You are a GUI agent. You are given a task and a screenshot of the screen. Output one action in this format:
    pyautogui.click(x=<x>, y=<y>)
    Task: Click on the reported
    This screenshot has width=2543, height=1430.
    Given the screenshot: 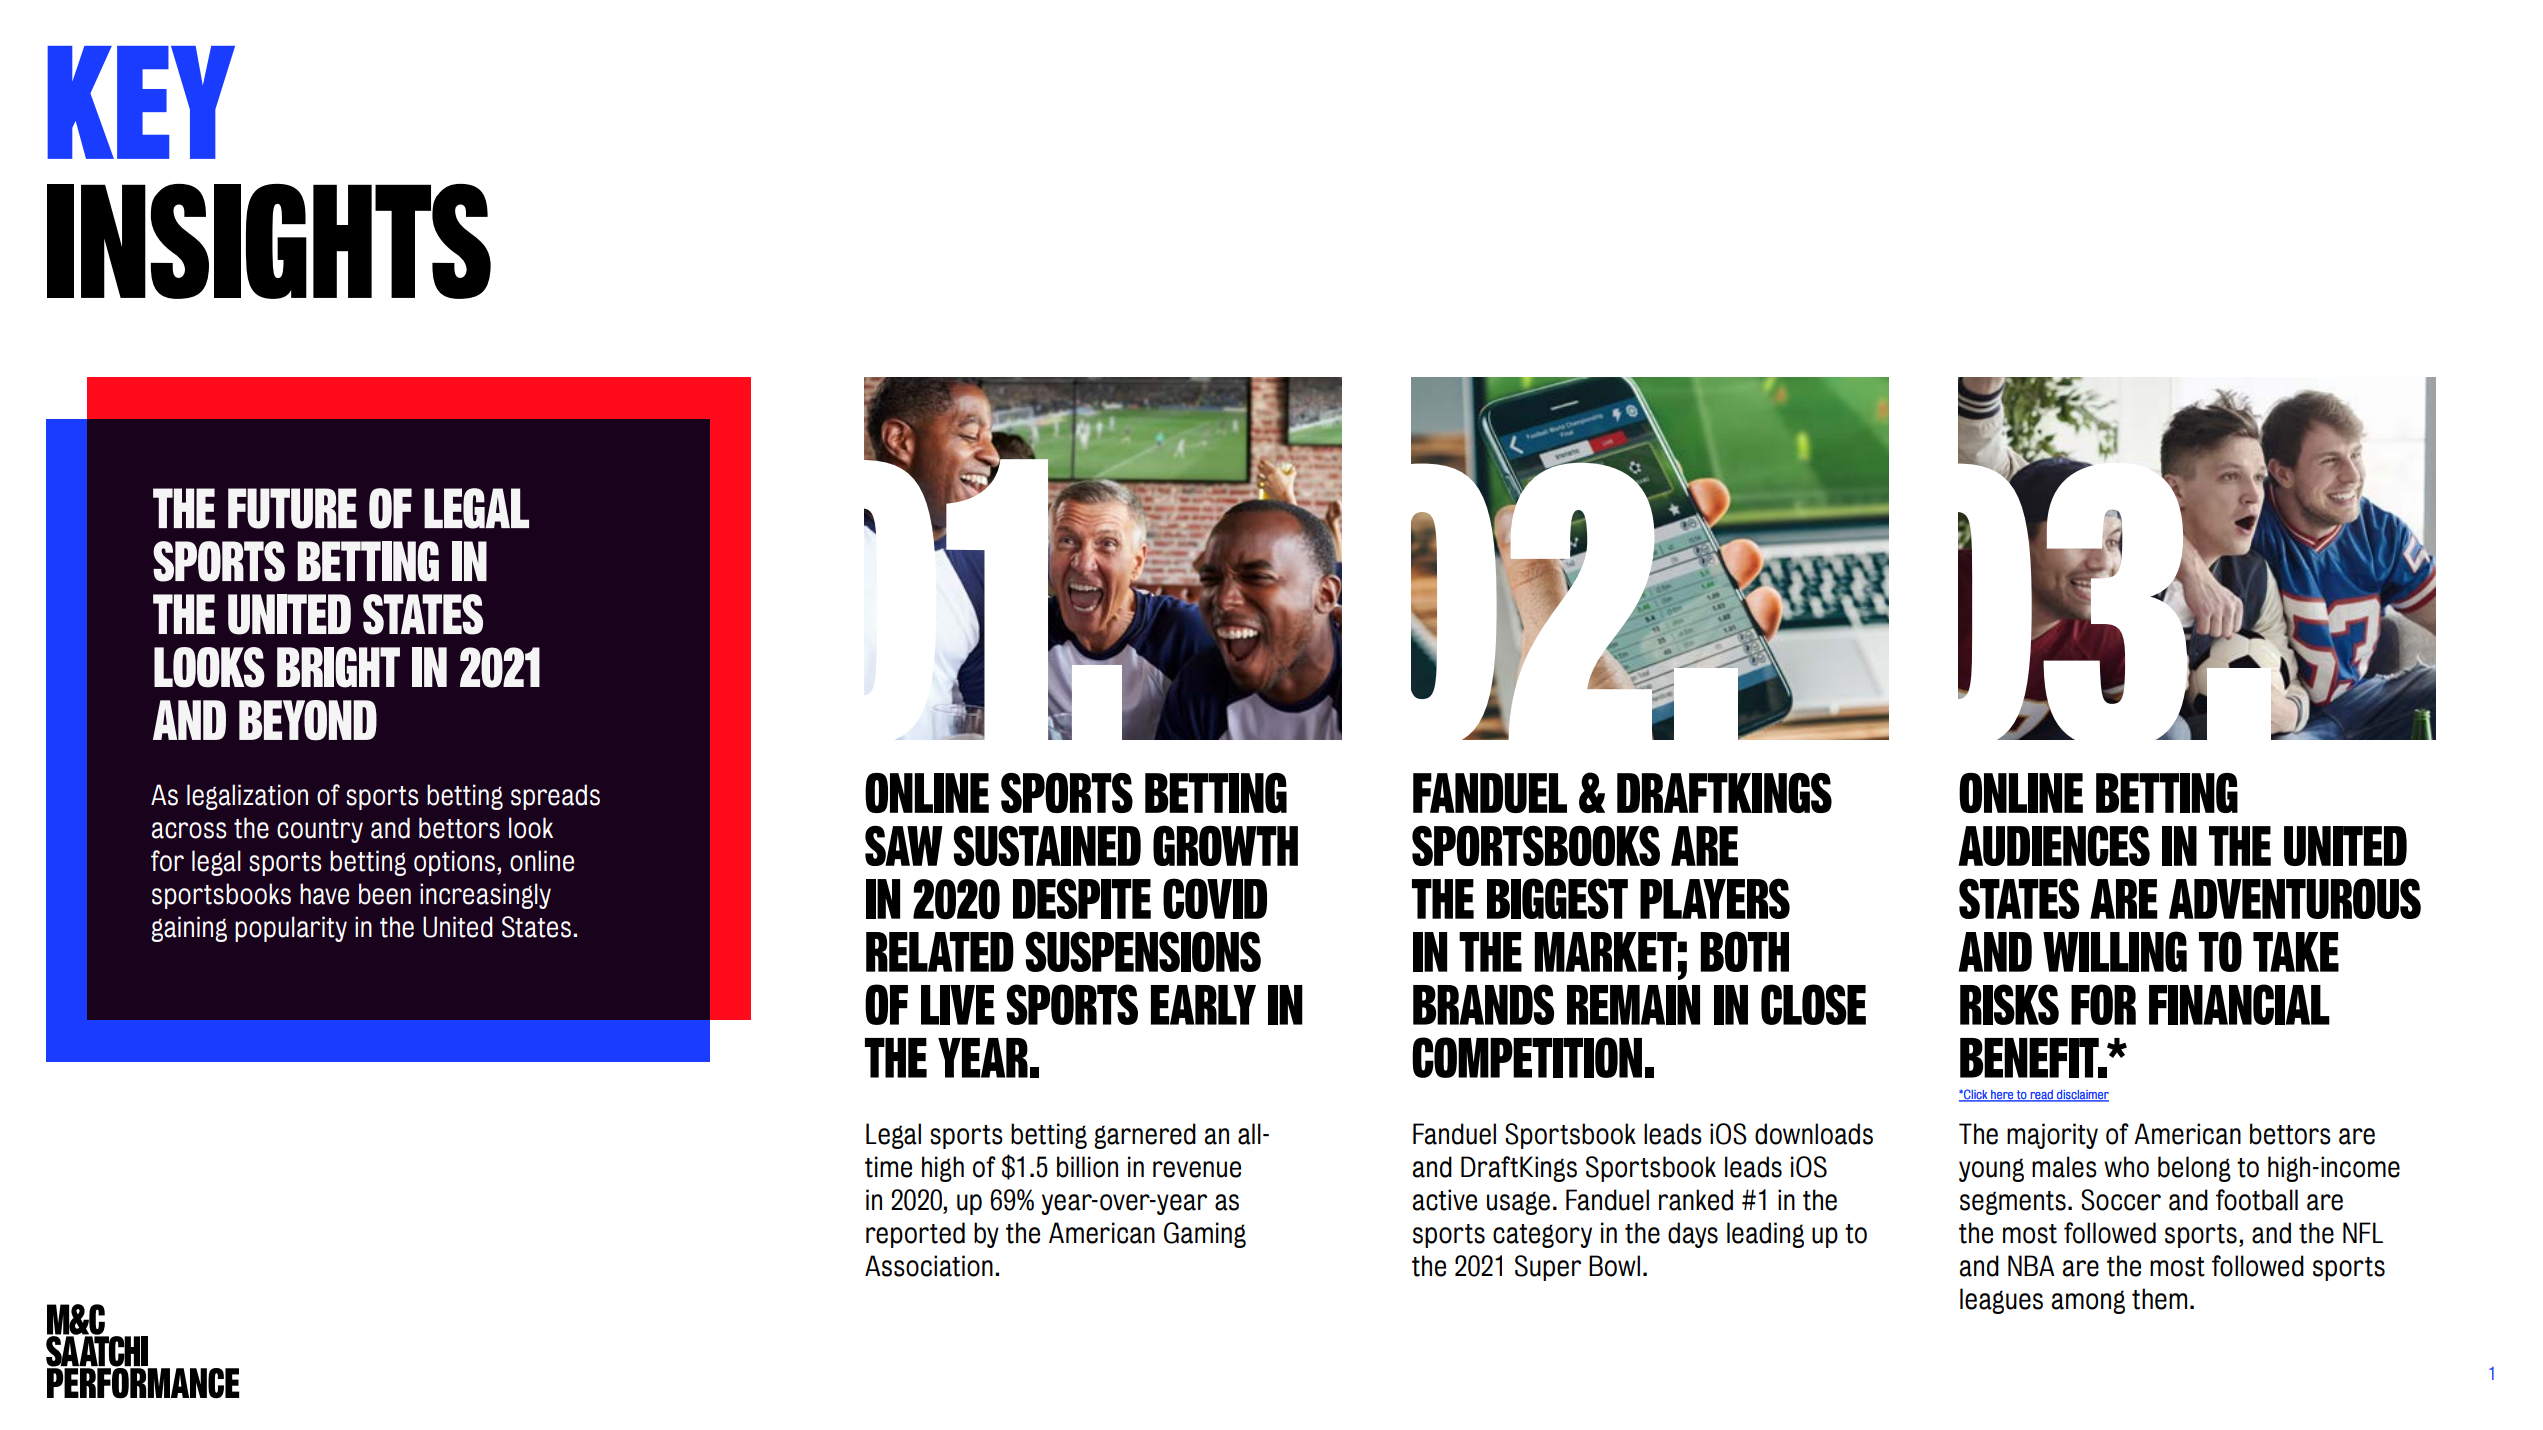 What is the action you would take?
    pyautogui.click(x=915, y=1235)
